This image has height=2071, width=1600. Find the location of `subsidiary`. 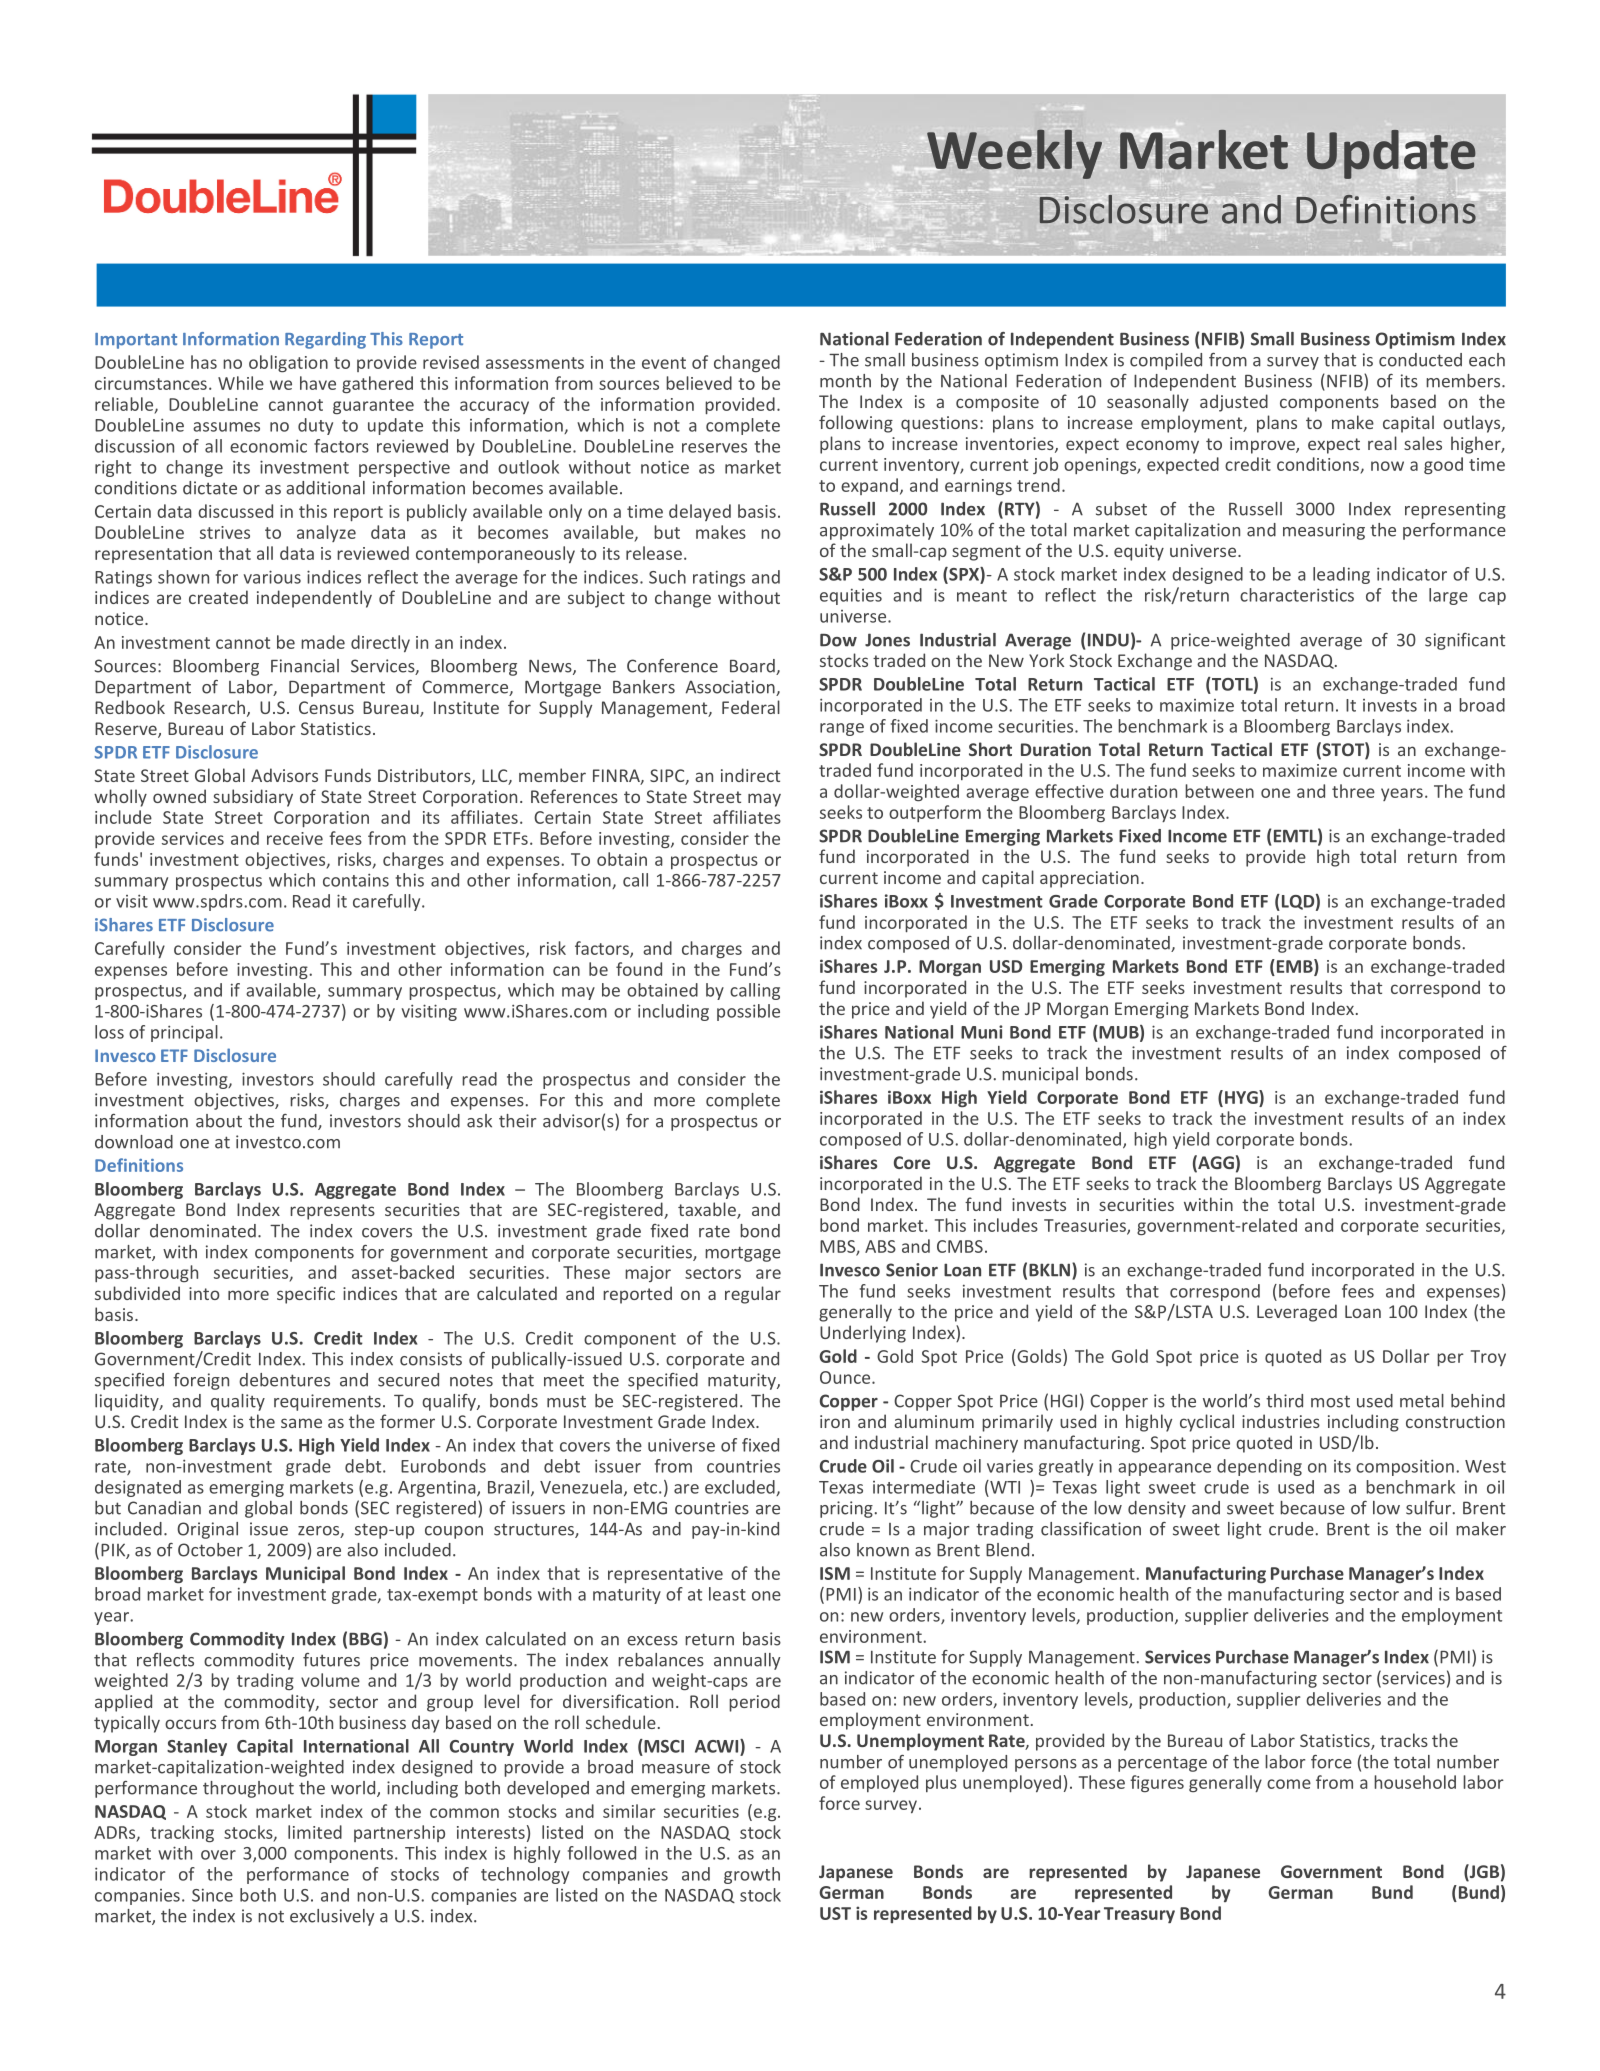

subsidiary is located at coordinates (253, 798).
